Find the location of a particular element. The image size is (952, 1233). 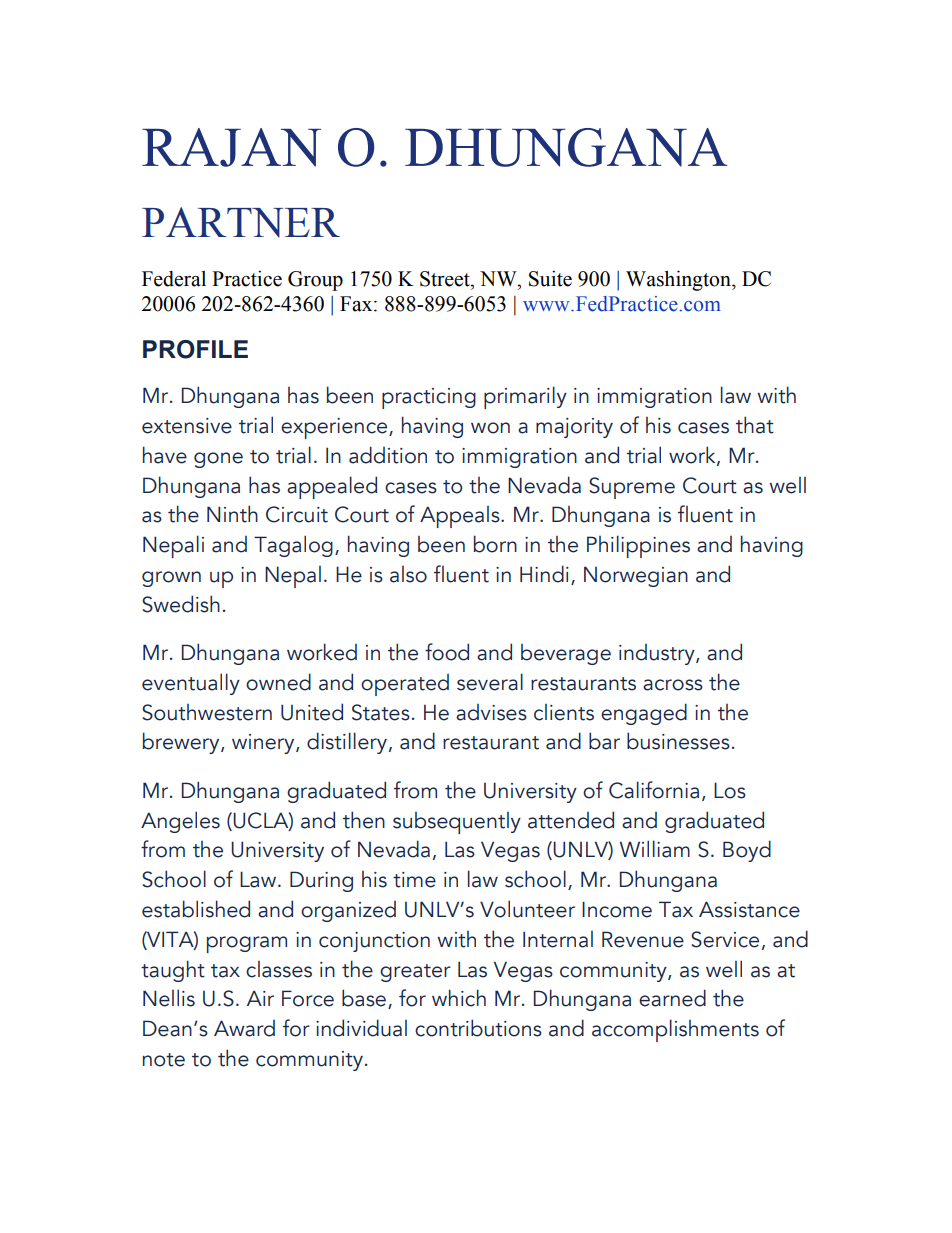

Washington is located at coordinates (679, 281).
